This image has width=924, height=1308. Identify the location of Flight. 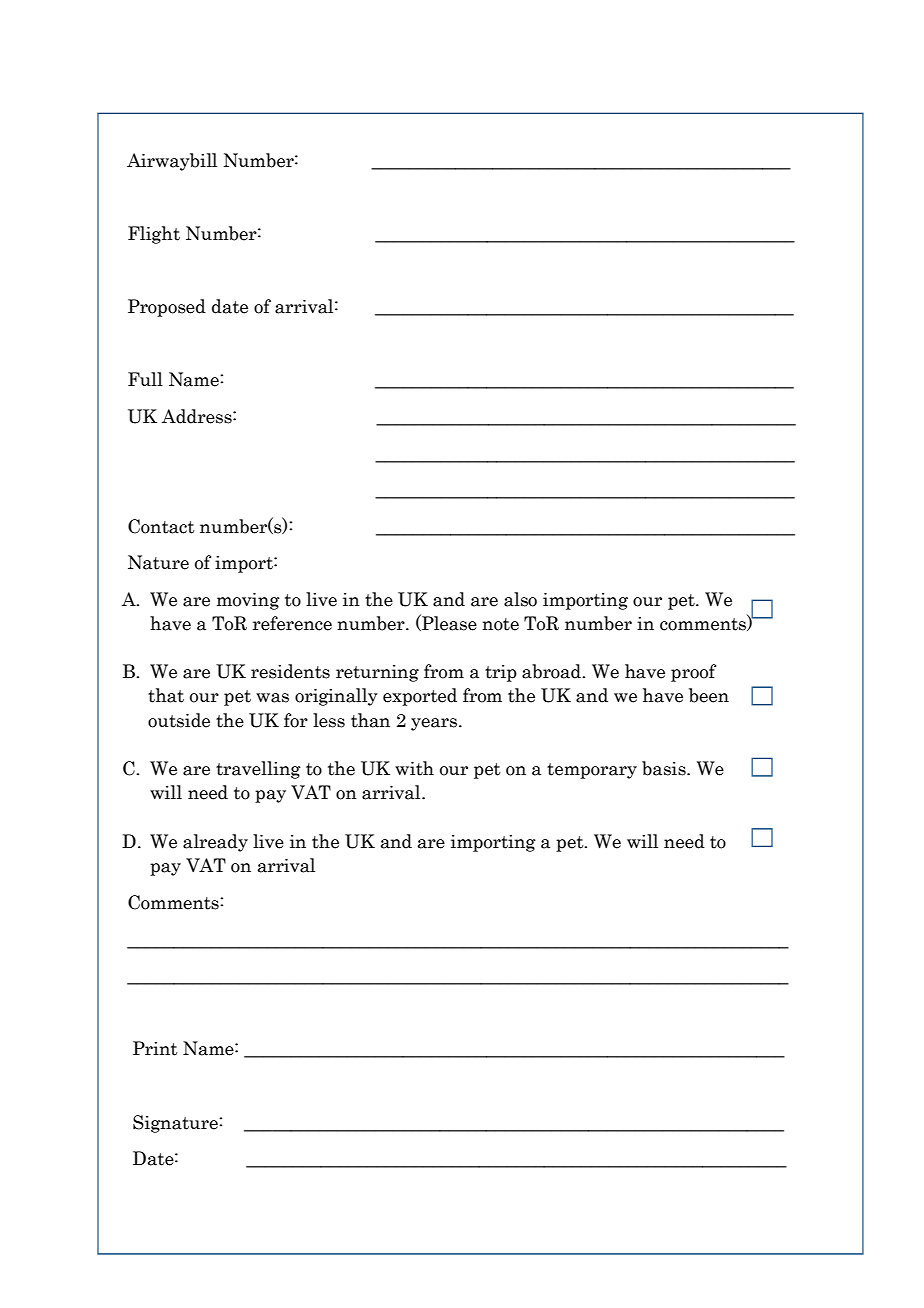
(154, 235).
